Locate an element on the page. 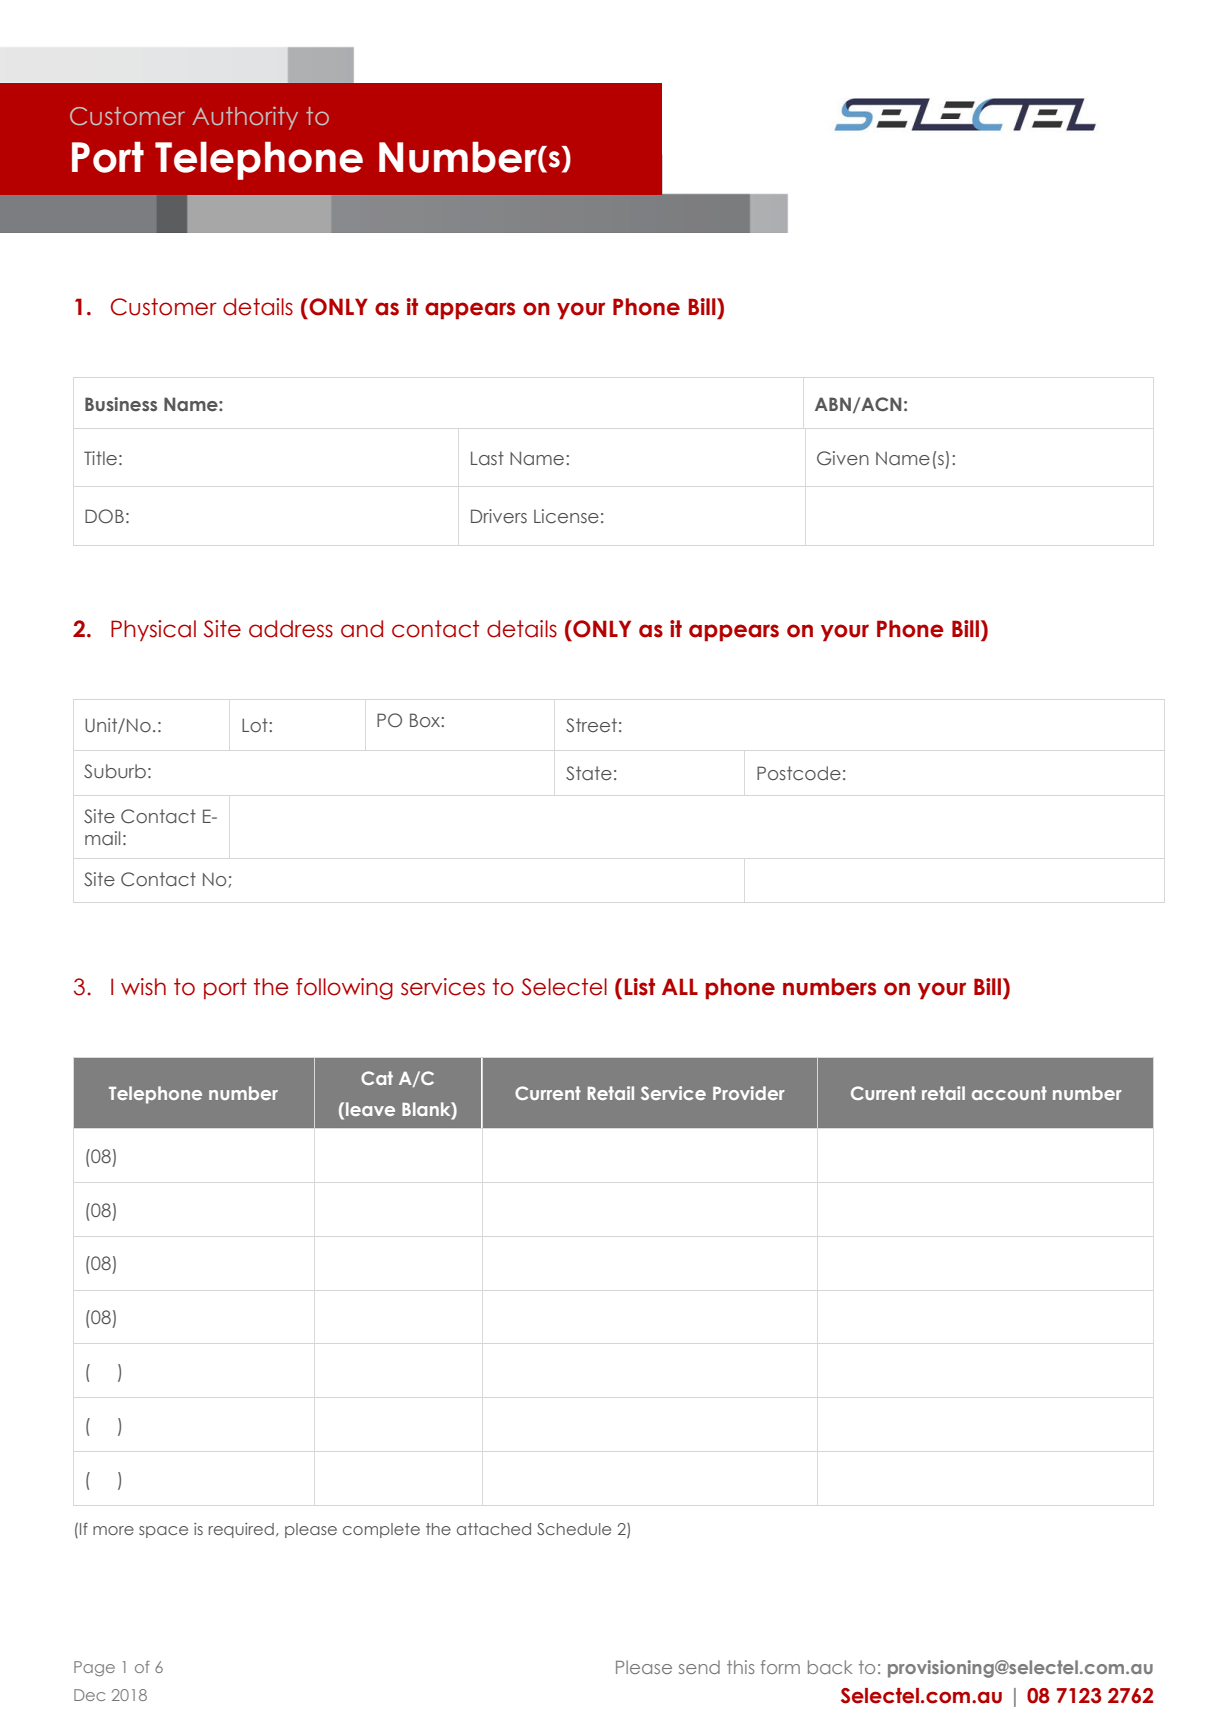  leave is located at coordinates (370, 1109).
